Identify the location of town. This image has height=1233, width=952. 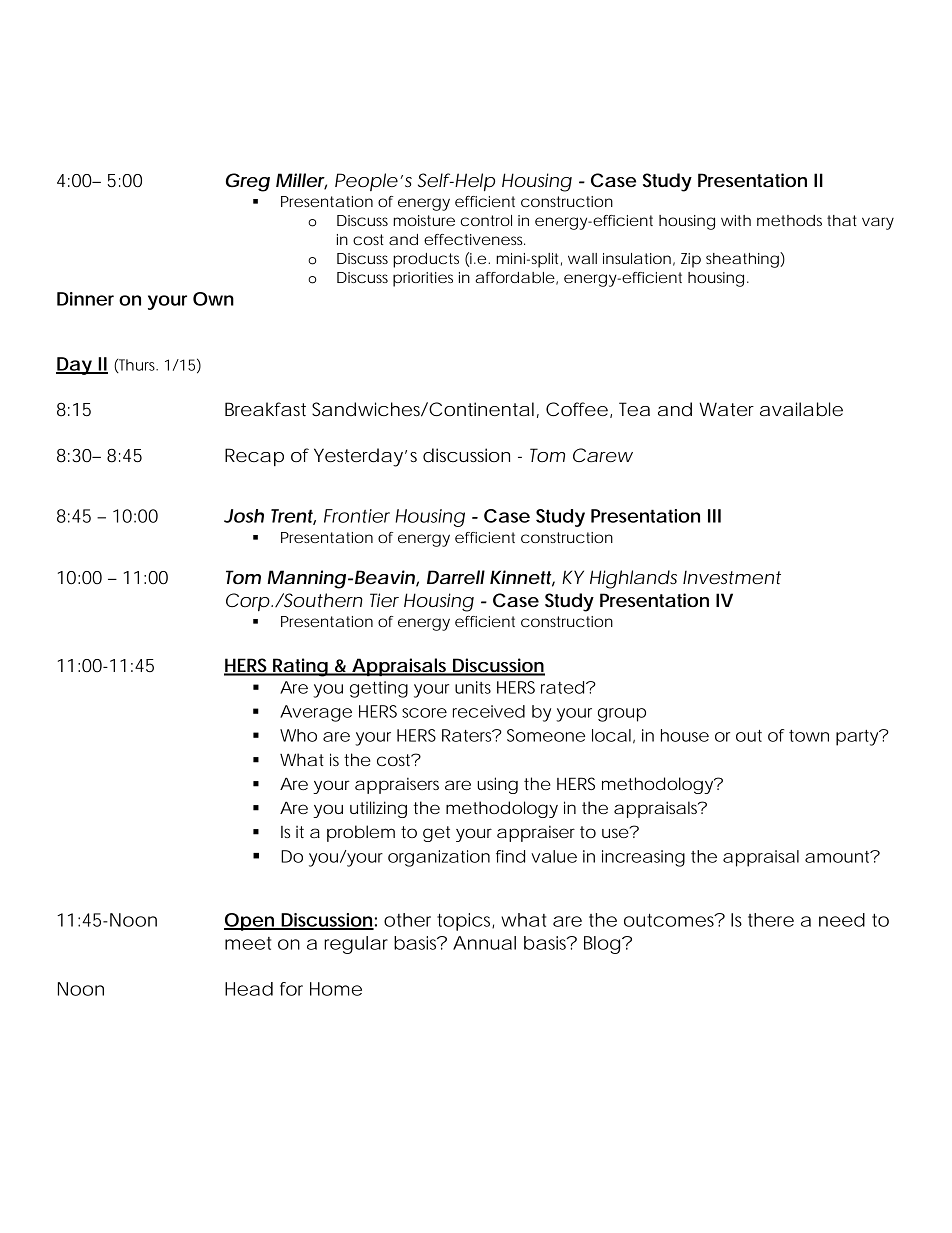
(809, 736).
